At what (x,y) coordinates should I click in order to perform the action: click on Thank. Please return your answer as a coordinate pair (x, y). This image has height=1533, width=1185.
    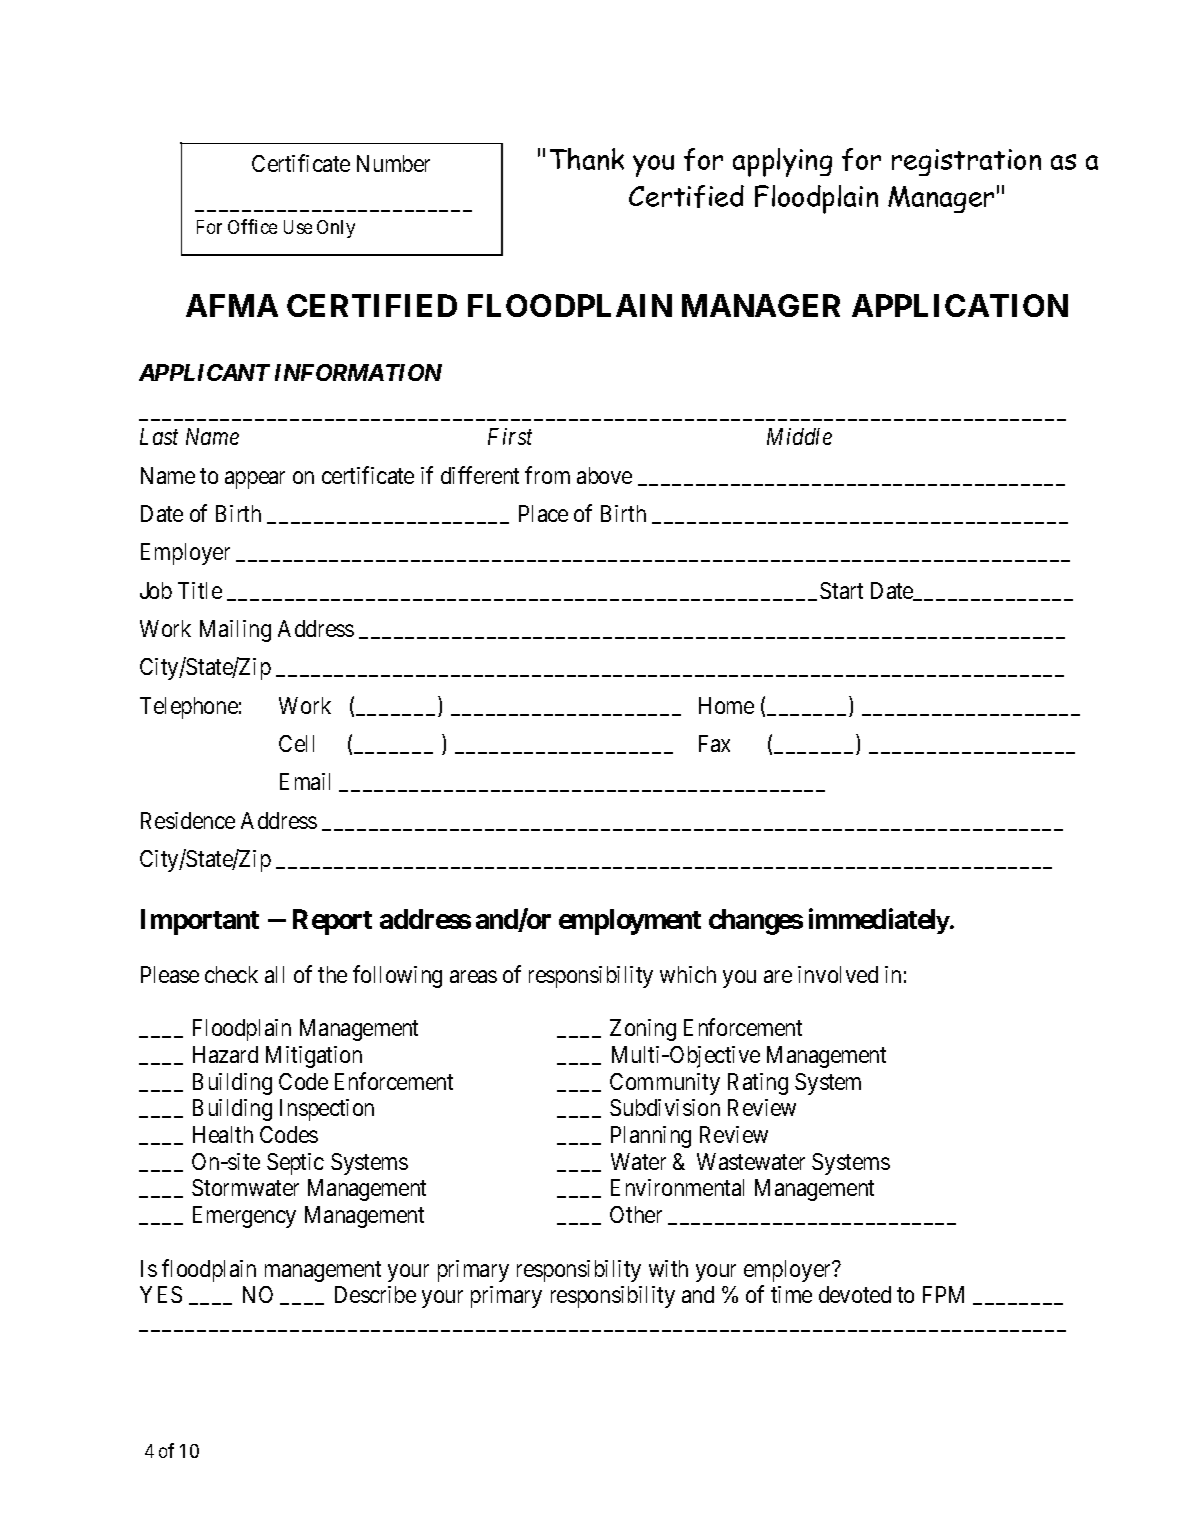
    Looking at the image, I should click on (587, 159).
